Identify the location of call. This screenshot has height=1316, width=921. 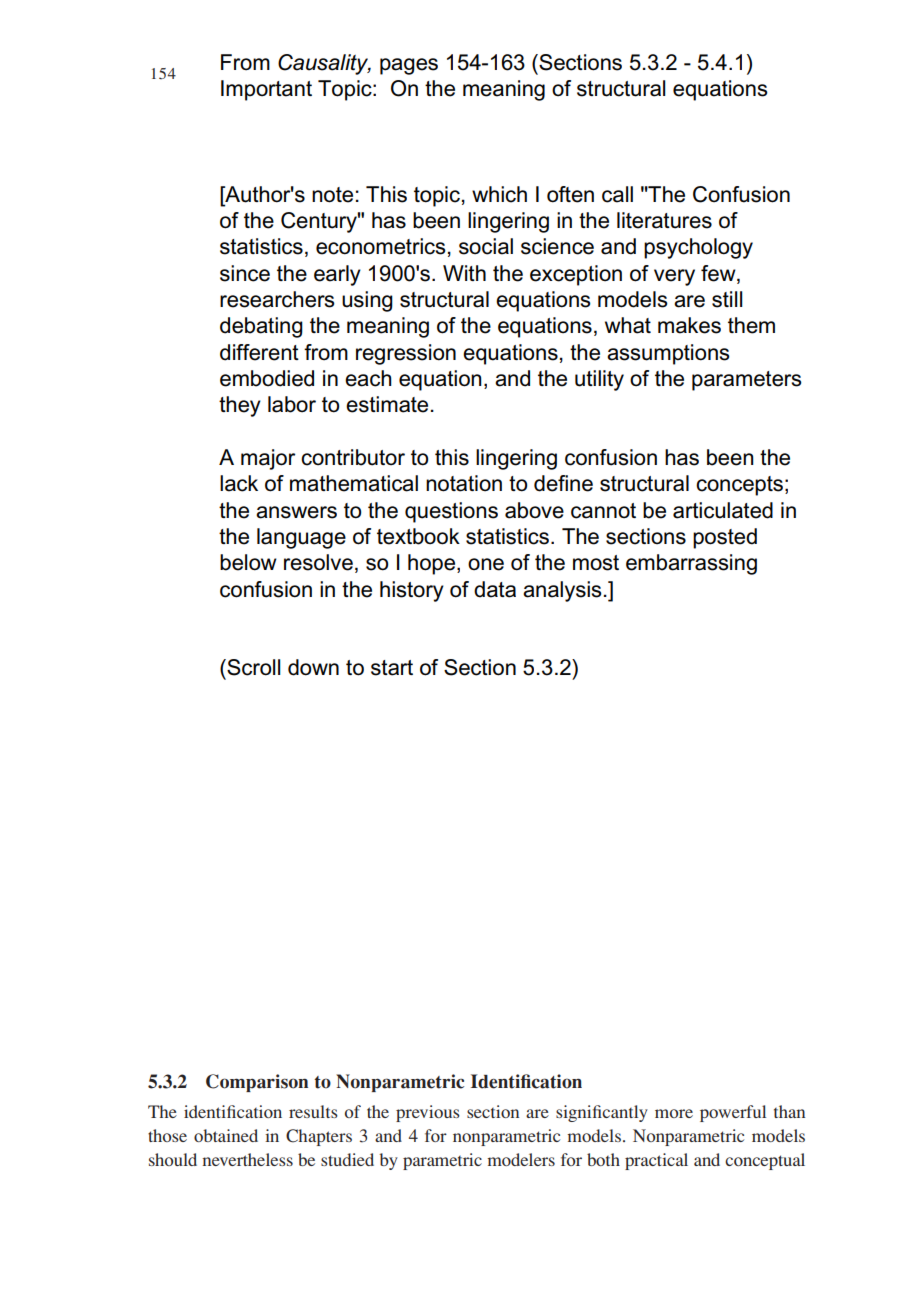
(617, 194).
